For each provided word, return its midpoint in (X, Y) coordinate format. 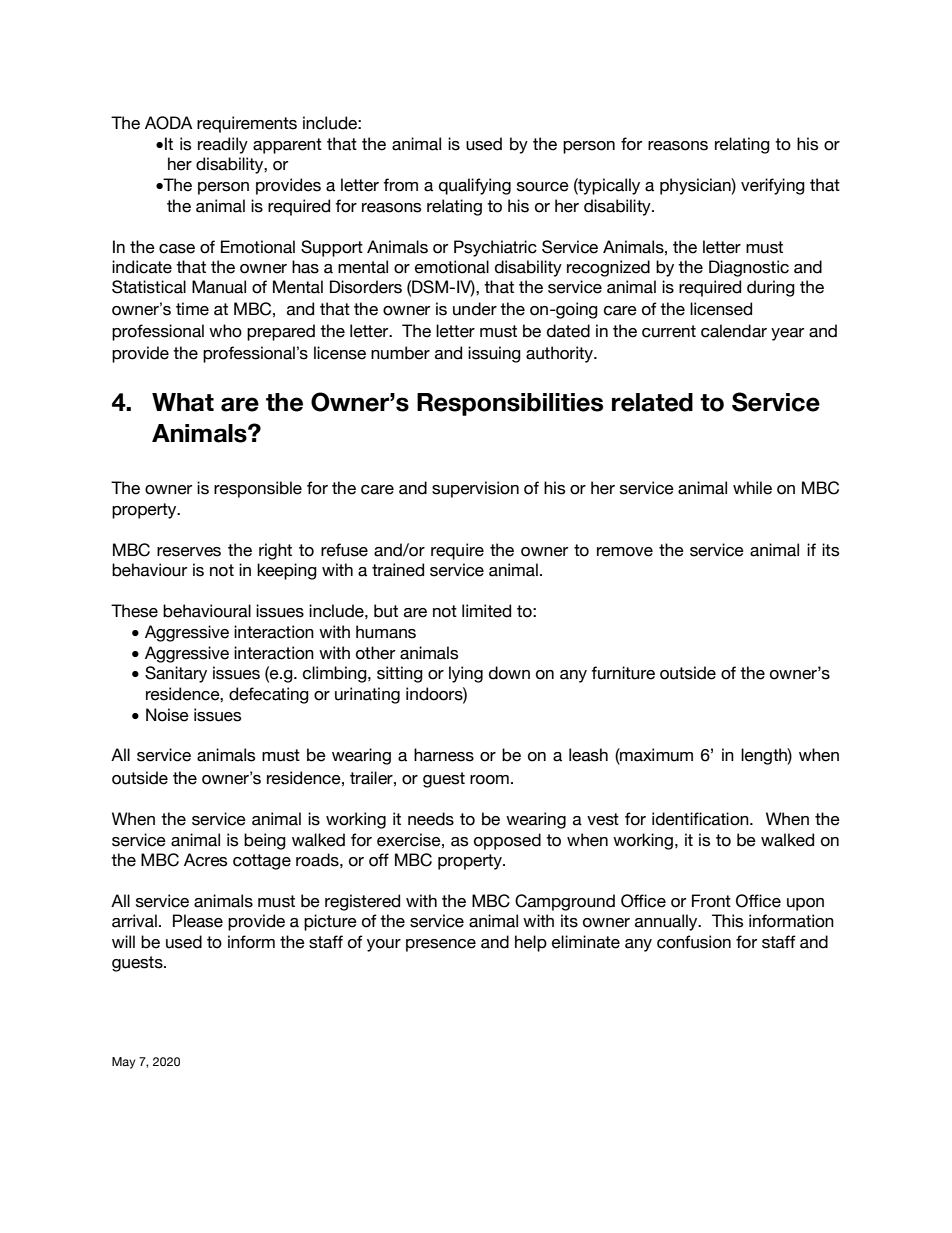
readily (223, 145)
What (183, 402)
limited (486, 611)
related (652, 402)
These (134, 611)
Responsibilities (510, 404)
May (124, 1063)
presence (441, 945)
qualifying (475, 186)
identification (701, 819)
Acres (205, 860)
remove (625, 552)
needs (431, 819)
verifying (773, 186)
